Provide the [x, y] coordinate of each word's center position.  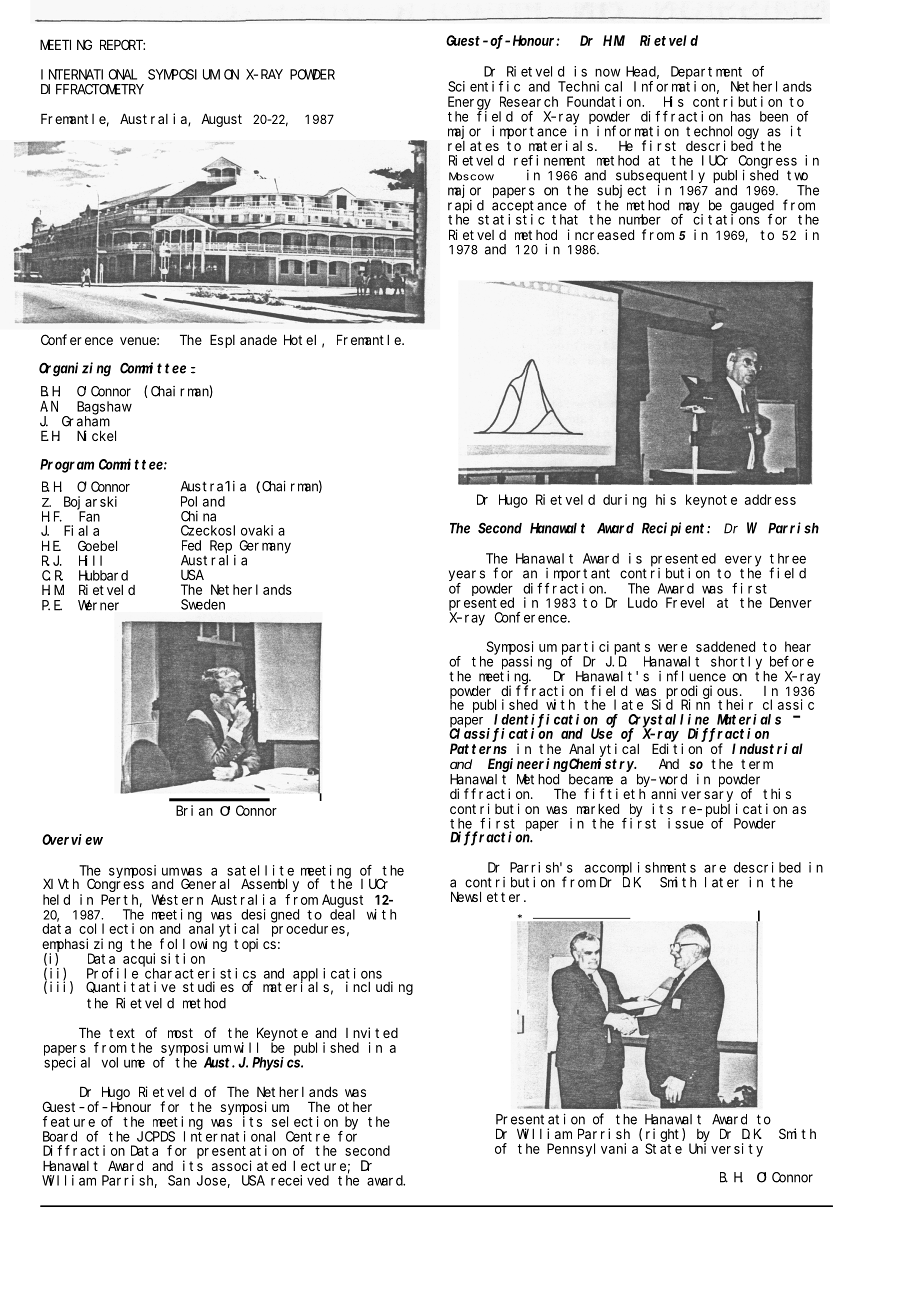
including [379, 988]
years [467, 575]
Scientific [484, 86]
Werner [98, 605]
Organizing [75, 369]
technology [722, 133]
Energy [469, 103]
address [770, 499]
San [179, 1180]
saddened [725, 646]
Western [177, 899]
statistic [511, 219]
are [715, 868]
